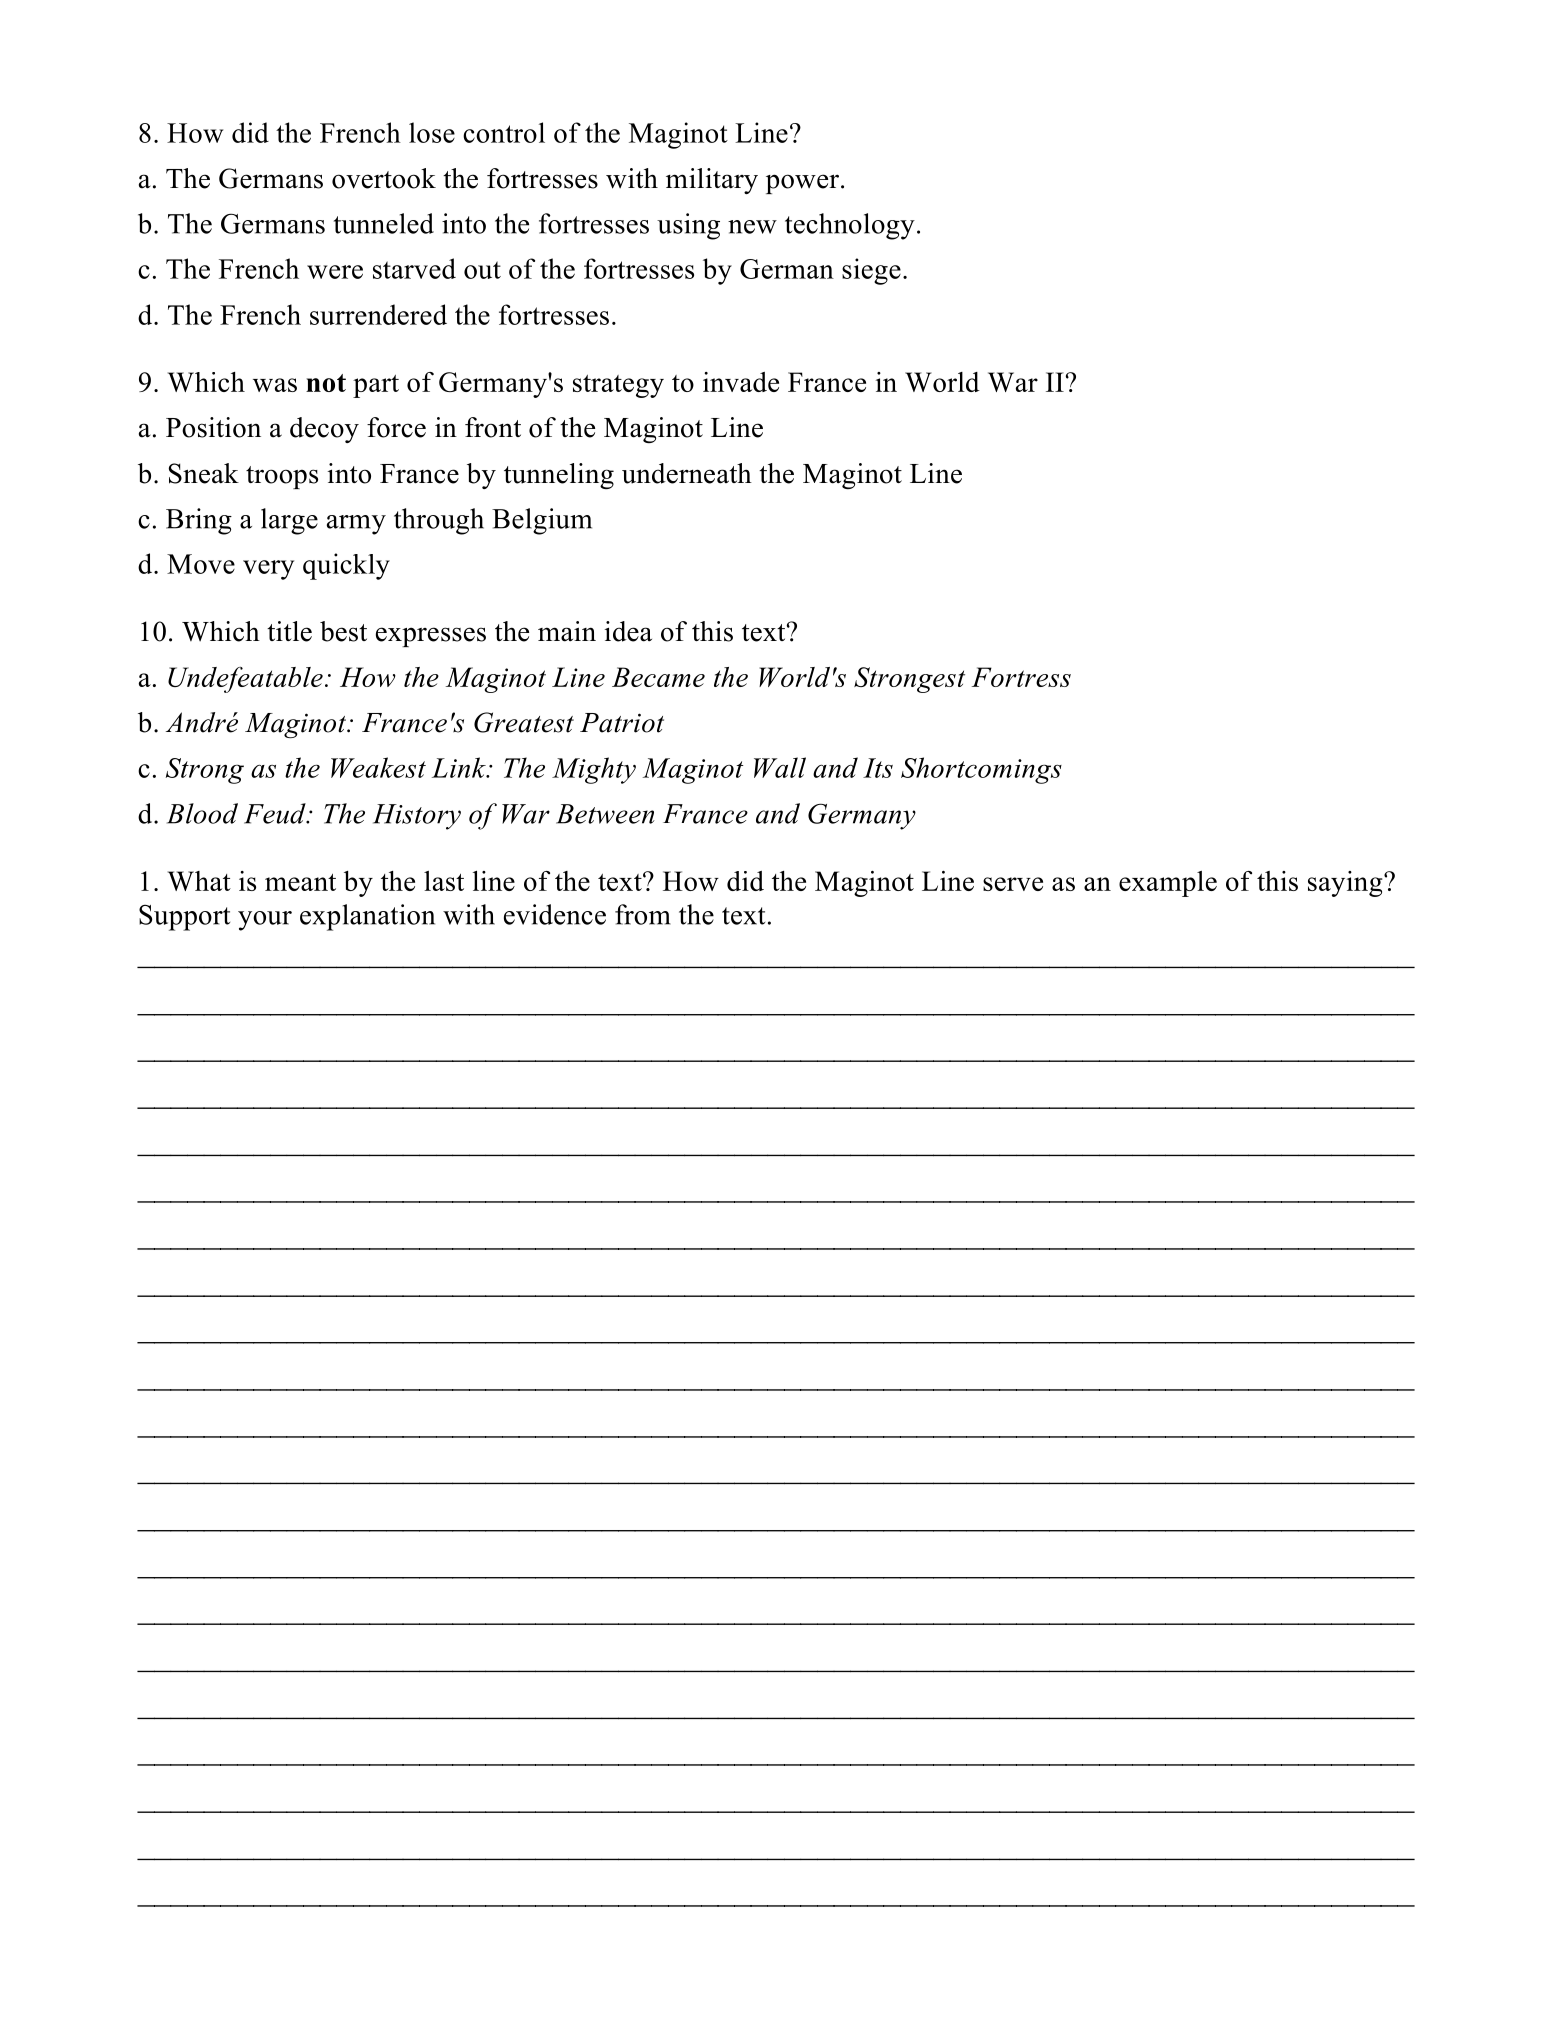 Image resolution: width=1561 pixels, height=2020 pixels. I want to click on power, so click(804, 184).
